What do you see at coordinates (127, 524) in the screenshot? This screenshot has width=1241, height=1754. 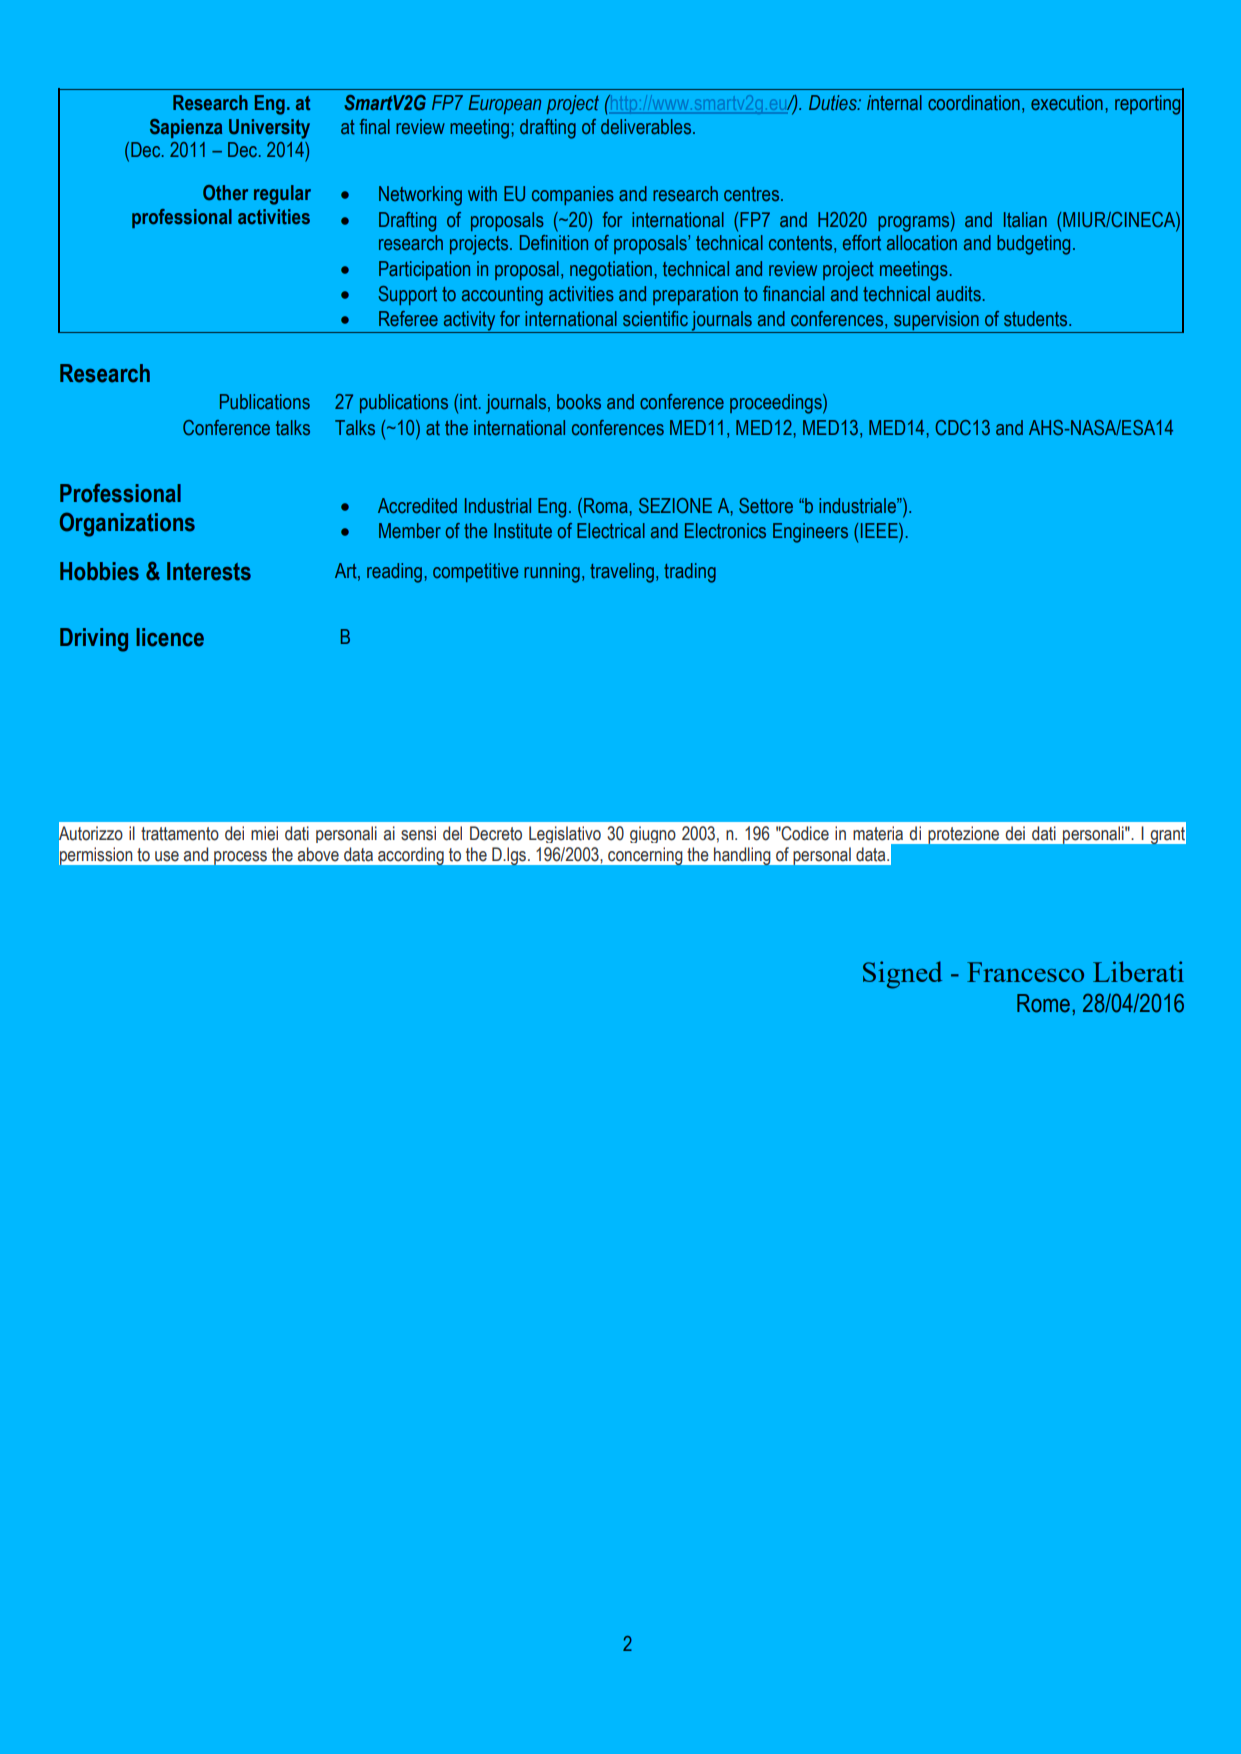 I see `Organizations` at bounding box center [127, 524].
